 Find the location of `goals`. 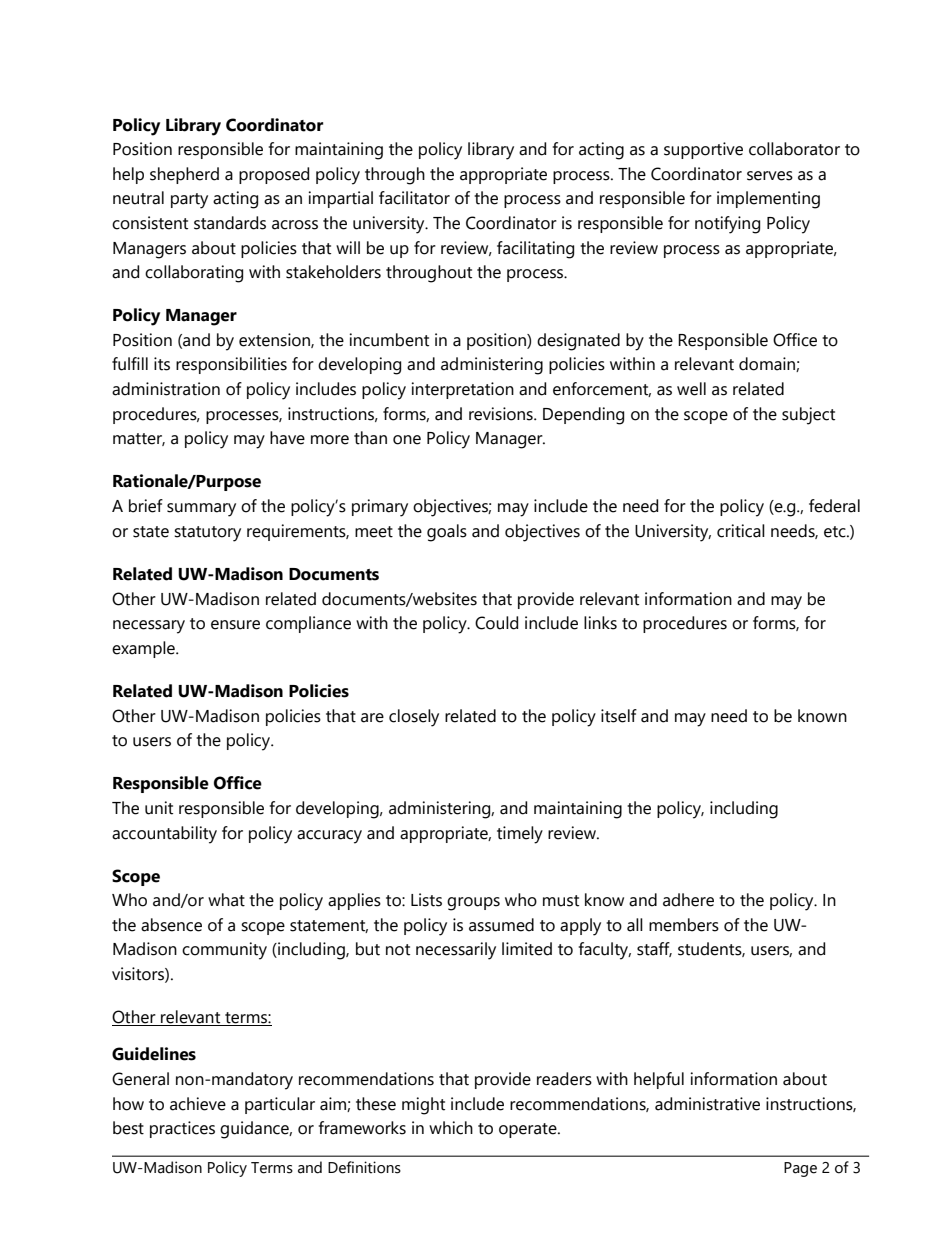

goals is located at coordinates (447, 533).
